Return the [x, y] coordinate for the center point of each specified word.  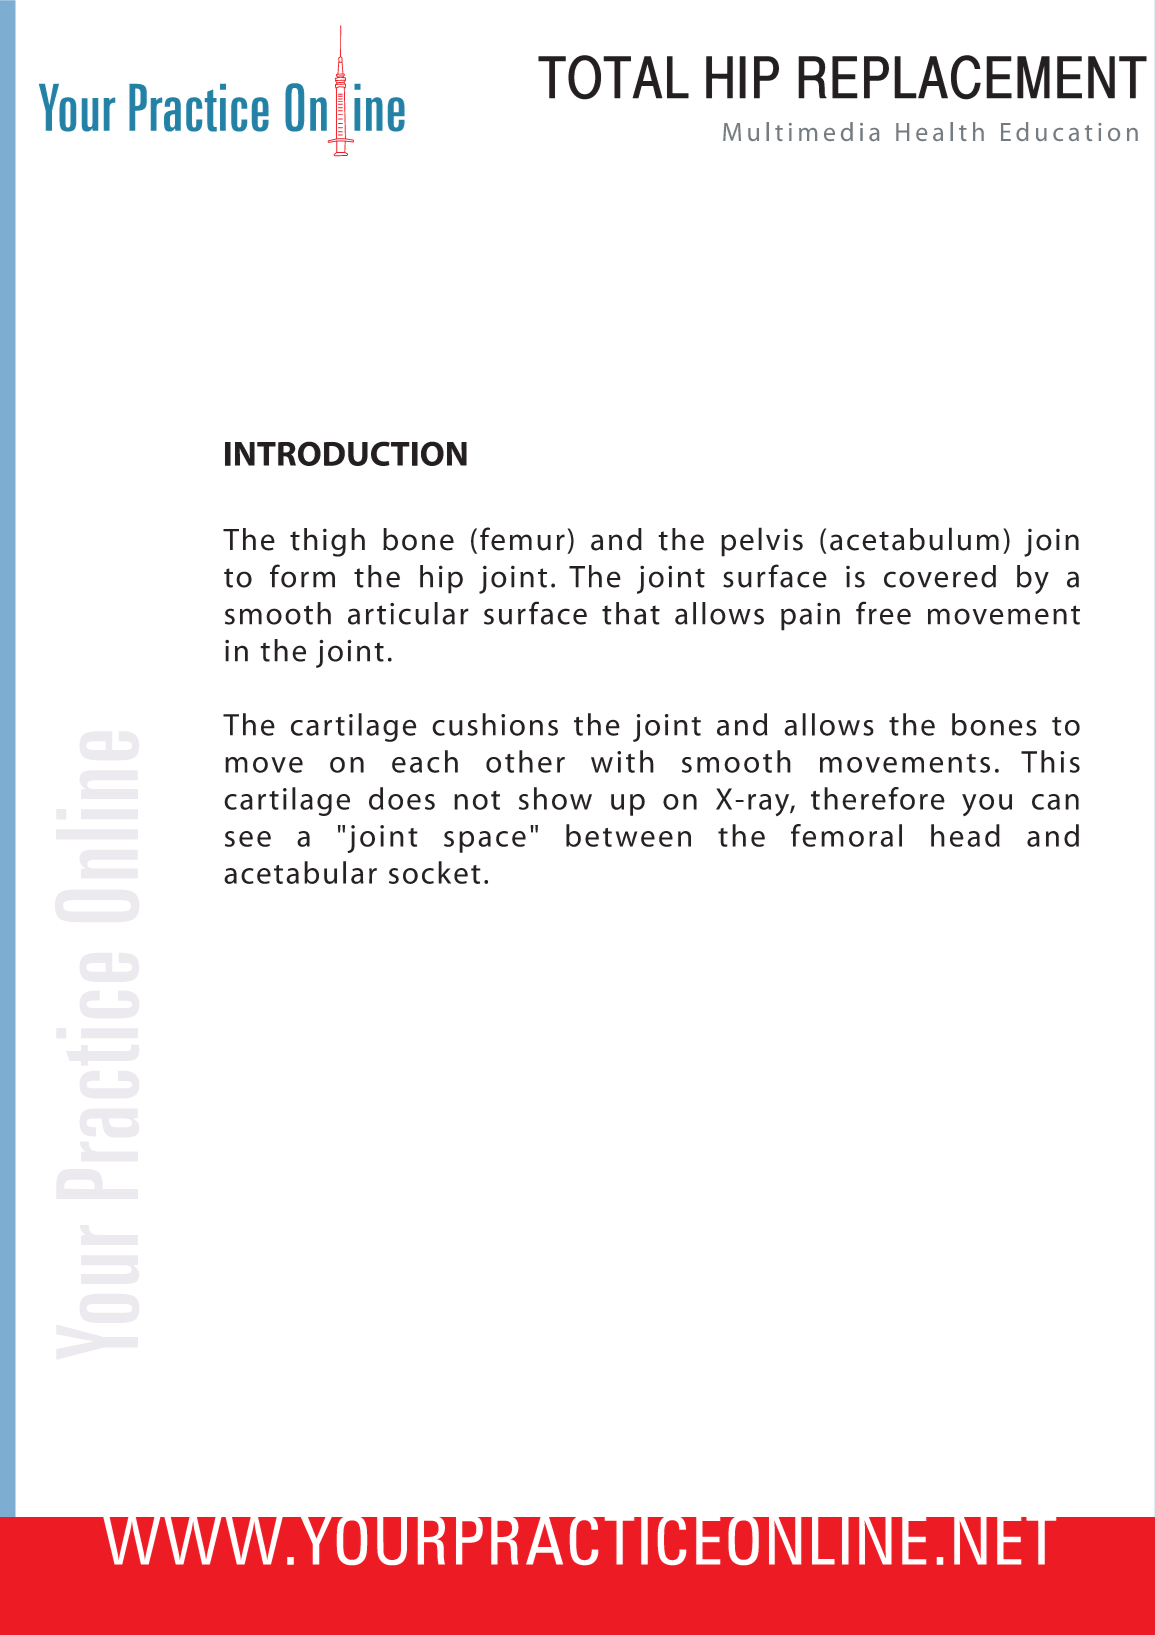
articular [408, 613]
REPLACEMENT [972, 77]
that [631, 613]
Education [1069, 131]
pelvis [762, 542]
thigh [327, 542]
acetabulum [914, 539]
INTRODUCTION [346, 453]
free [883, 613]
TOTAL [613, 77]
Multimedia [801, 131]
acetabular [300, 872]
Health [940, 131]
